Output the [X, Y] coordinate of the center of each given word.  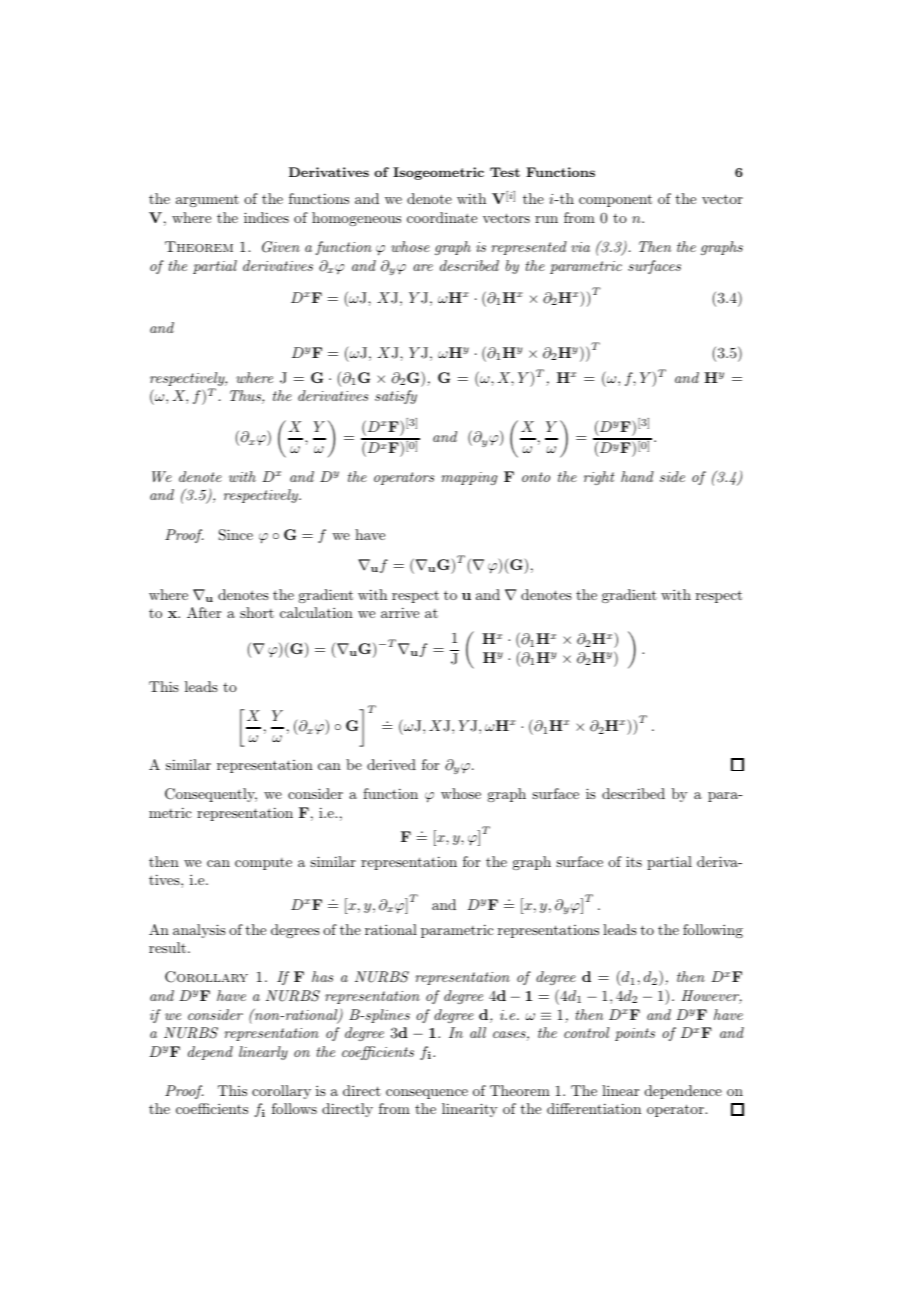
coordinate [442, 217]
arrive [400, 612]
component [615, 200]
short [257, 612]
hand [637, 476]
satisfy [396, 397]
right [599, 478]
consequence [427, 1094]
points [635, 1034]
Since [236, 535]
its [634, 861]
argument [207, 201]
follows [294, 1108]
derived [391, 764]
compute [263, 864]
